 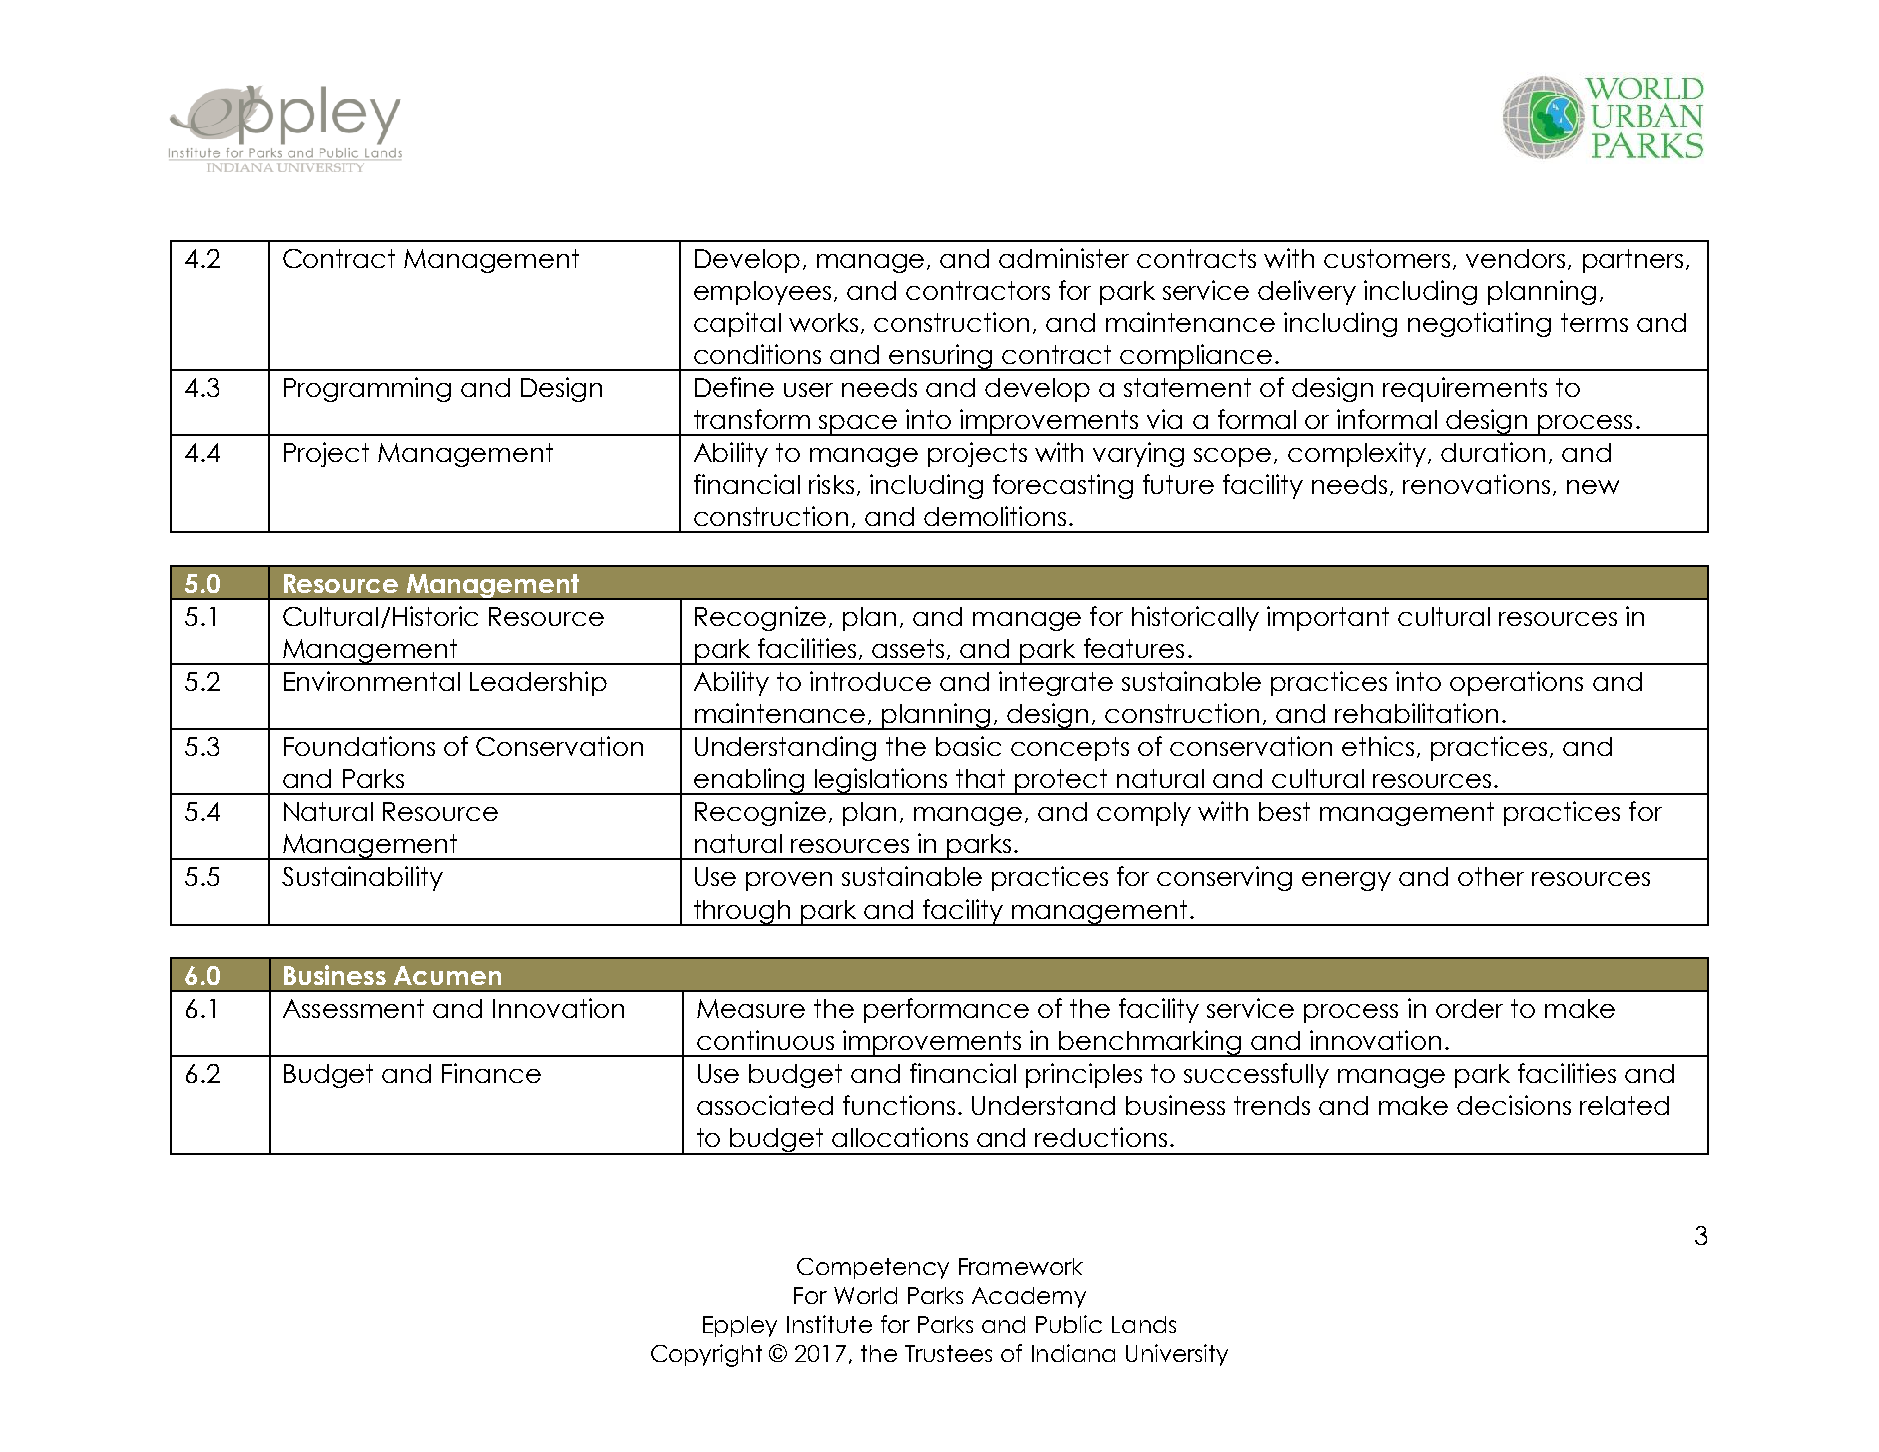 I want to click on that, so click(x=980, y=778).
